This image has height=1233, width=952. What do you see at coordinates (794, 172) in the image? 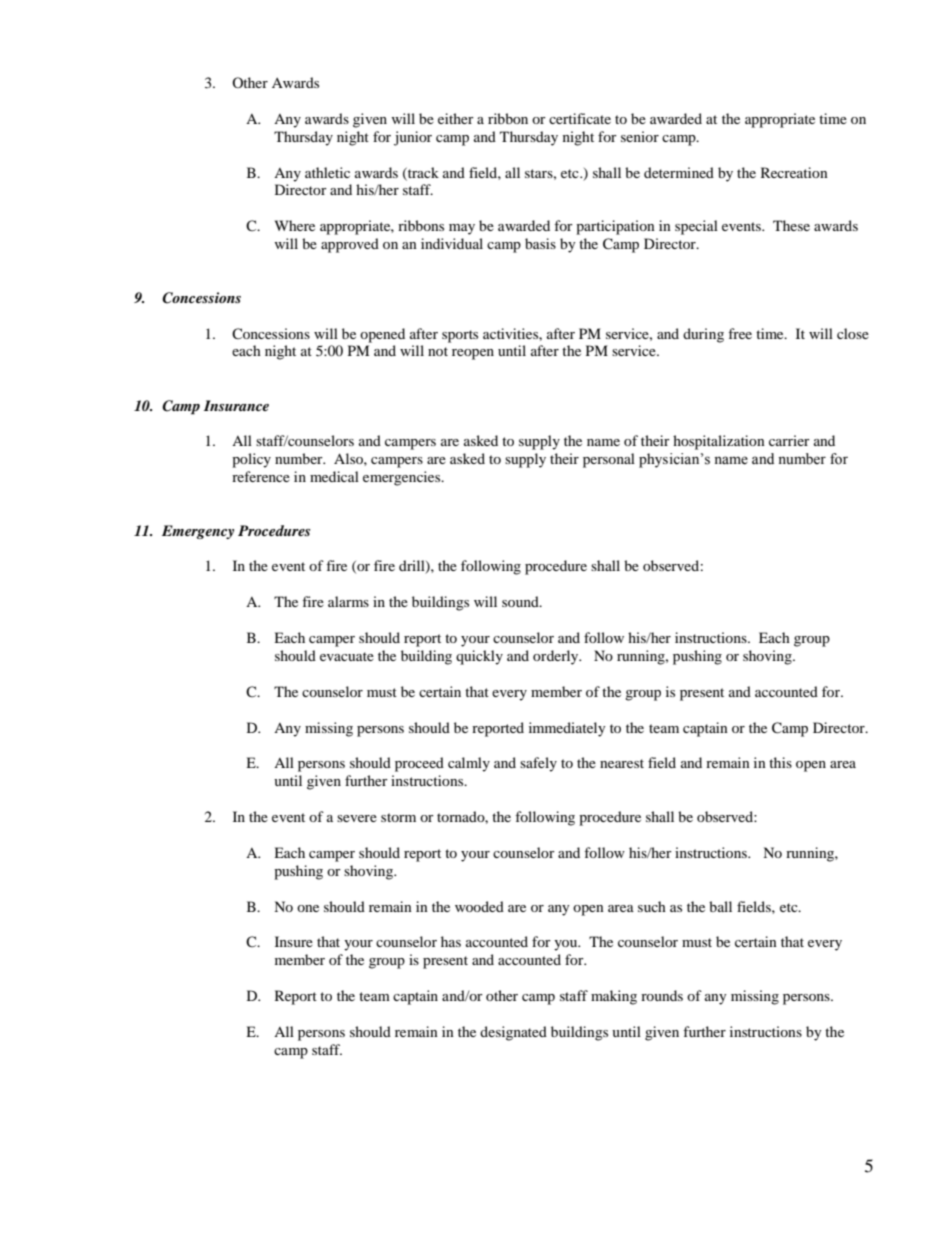
I see `Recreation` at bounding box center [794, 172].
